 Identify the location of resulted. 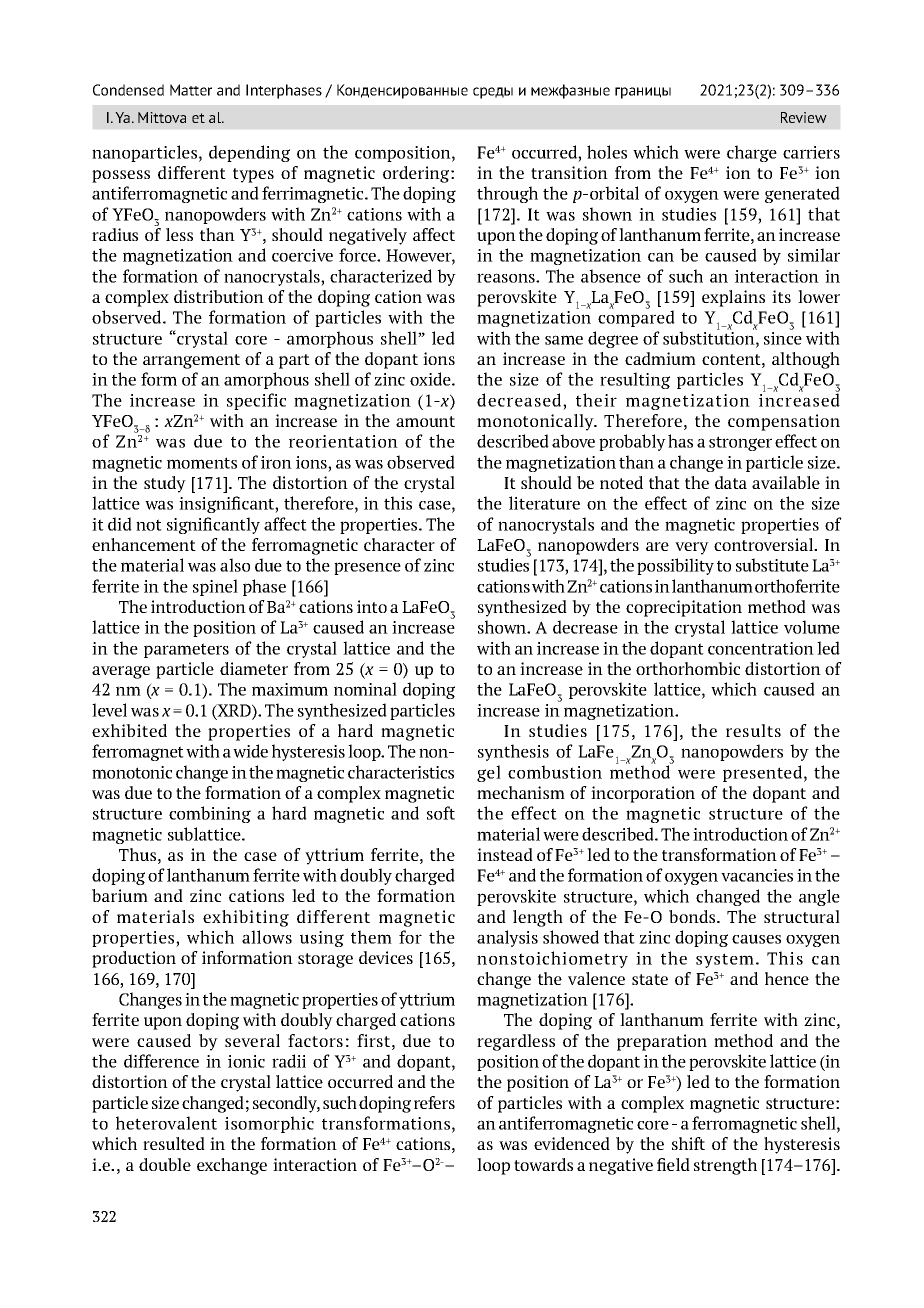
(174, 1143).
